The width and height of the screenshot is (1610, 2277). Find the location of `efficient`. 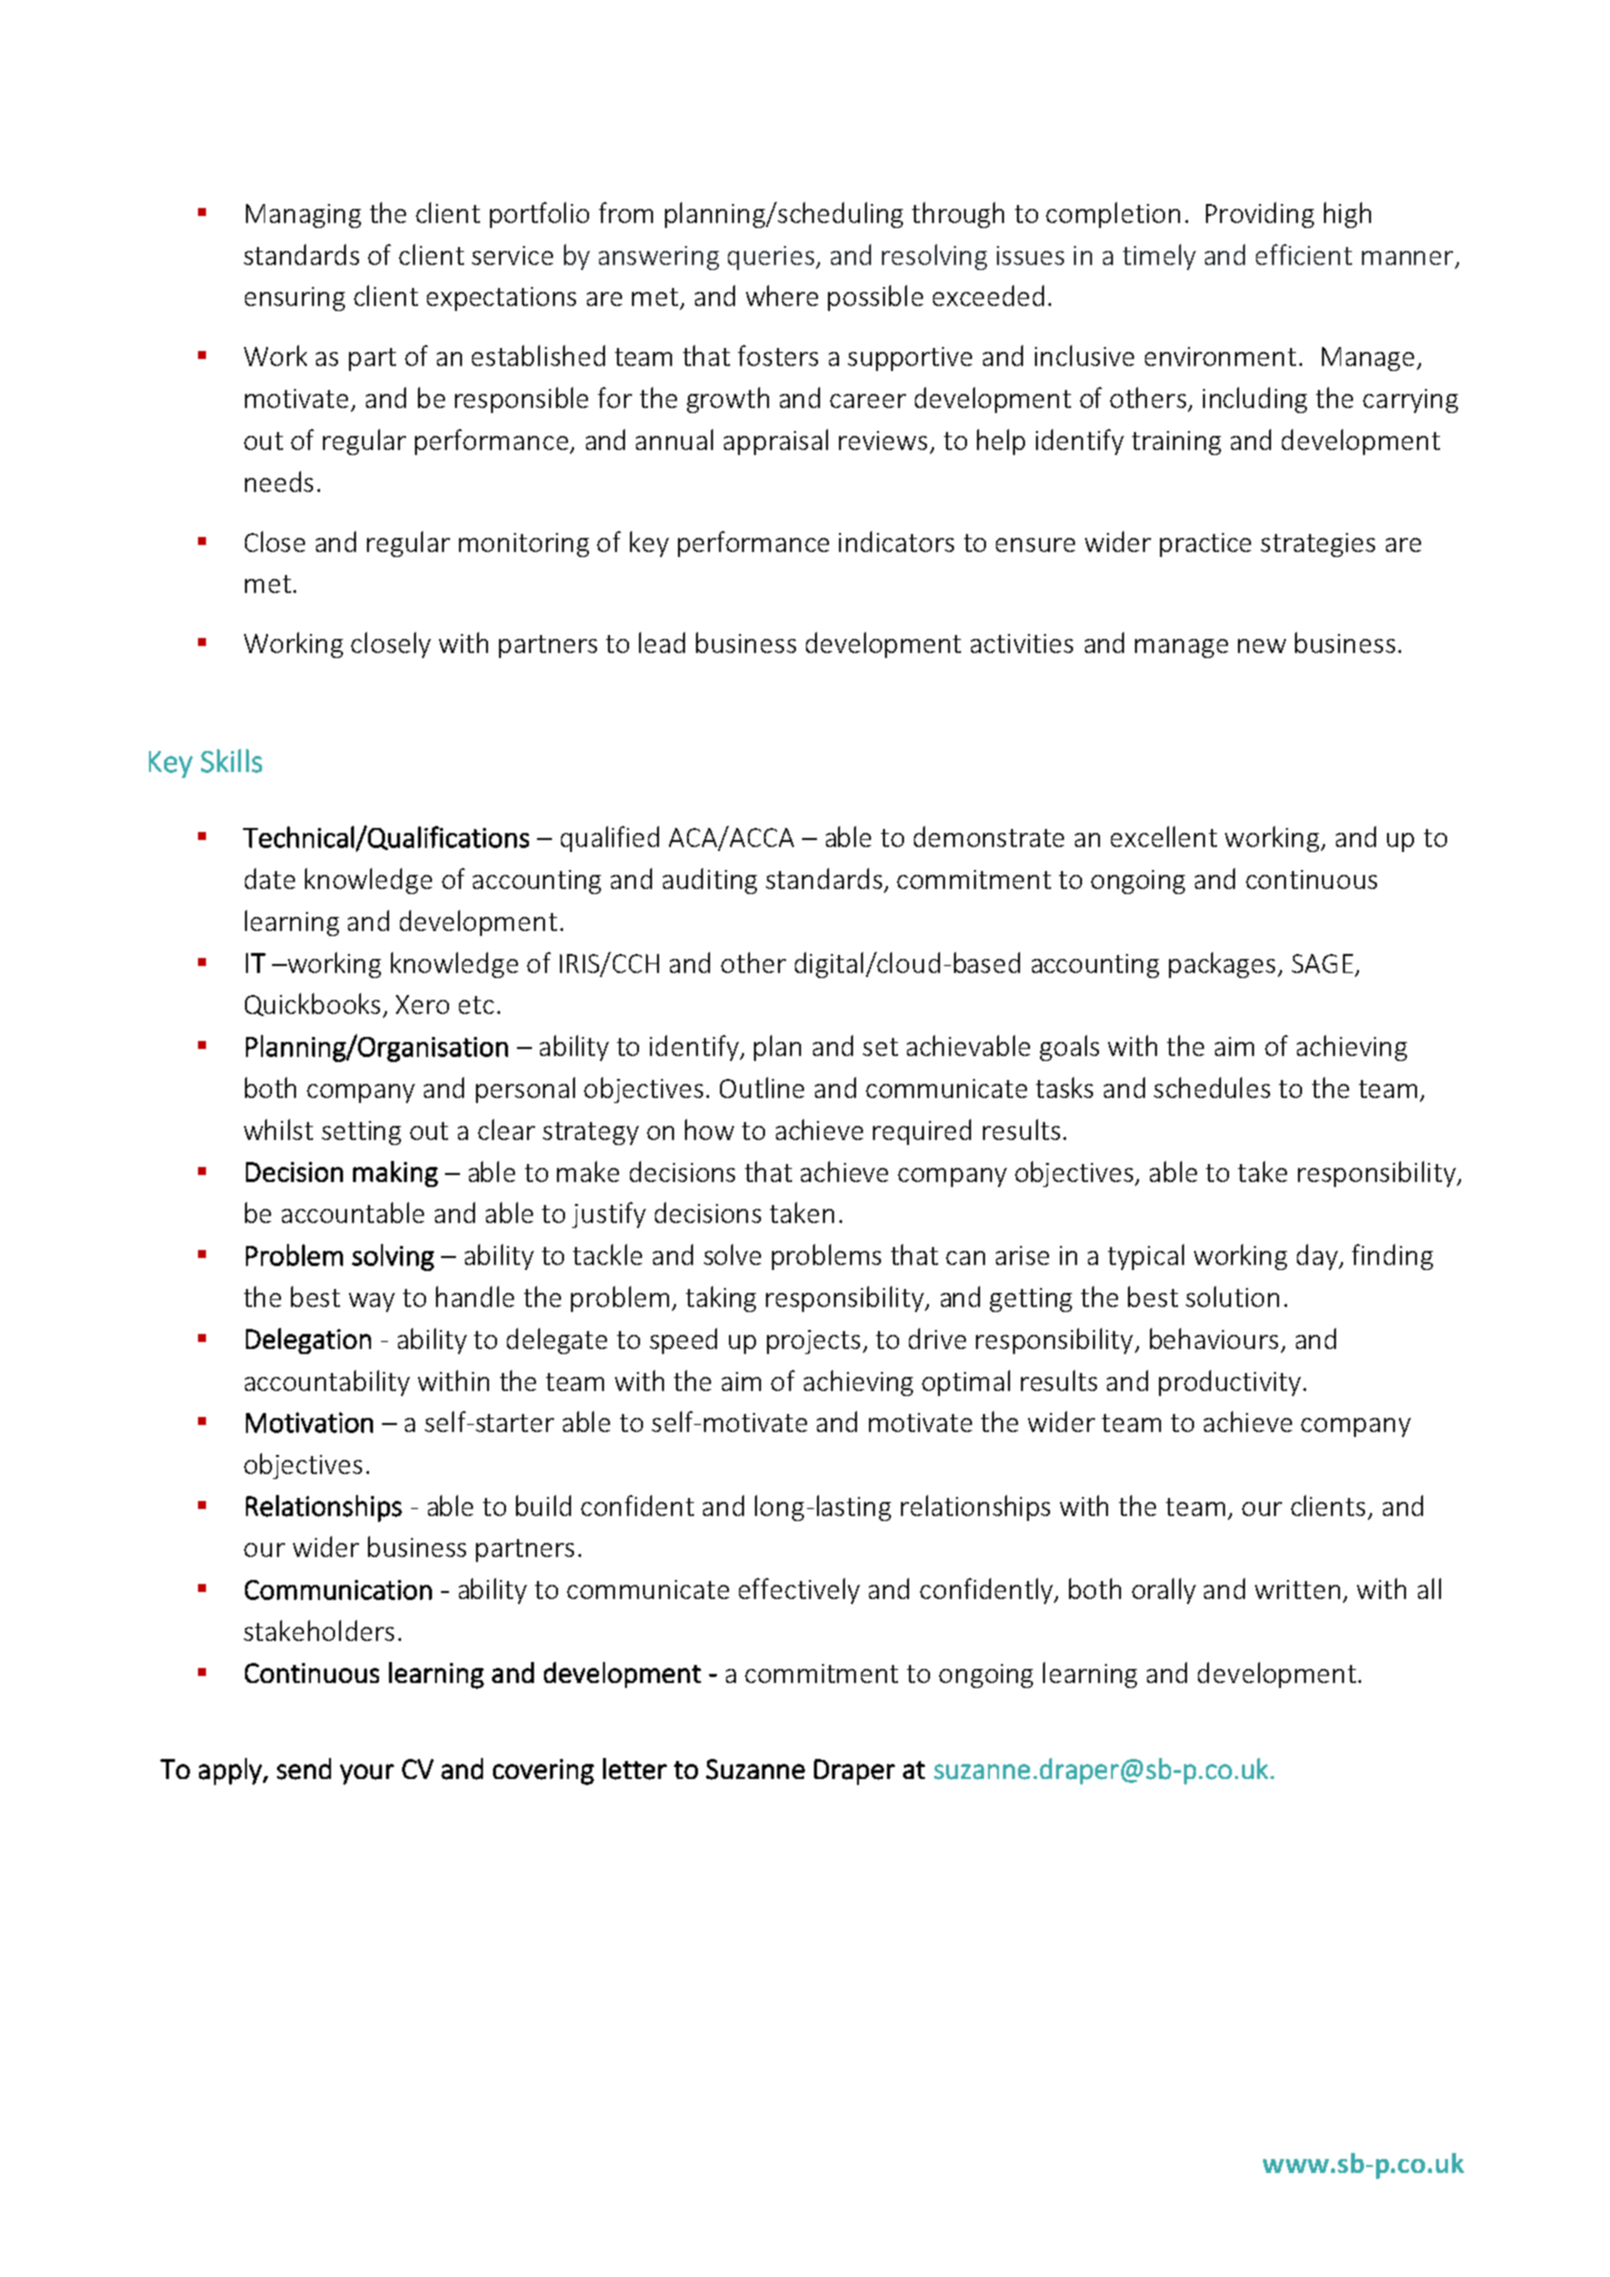

efficient is located at coordinates (1304, 254).
